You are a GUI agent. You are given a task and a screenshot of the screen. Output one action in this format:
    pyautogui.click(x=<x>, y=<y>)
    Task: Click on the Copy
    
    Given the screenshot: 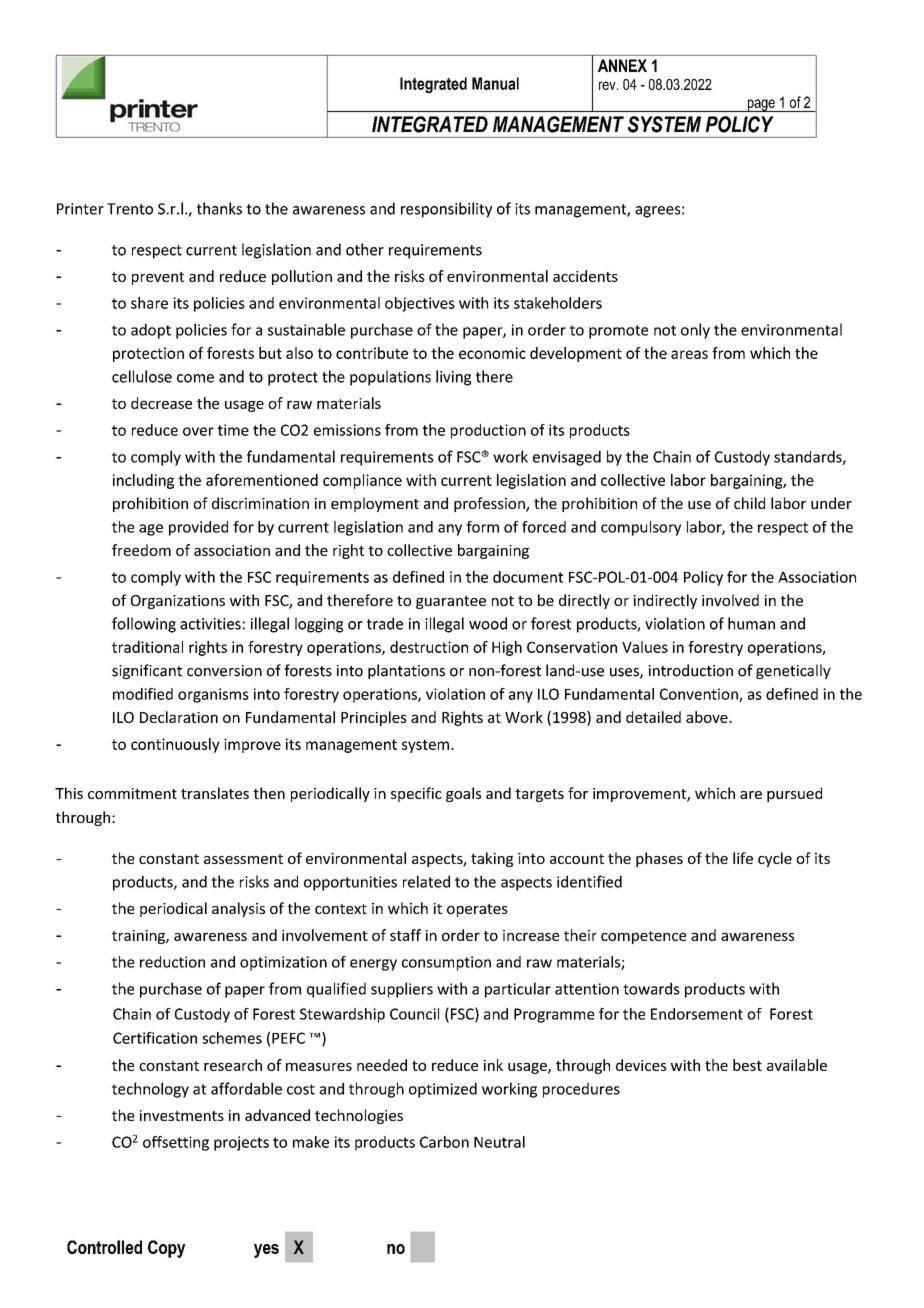 What is the action you would take?
    pyautogui.click(x=166, y=1249)
